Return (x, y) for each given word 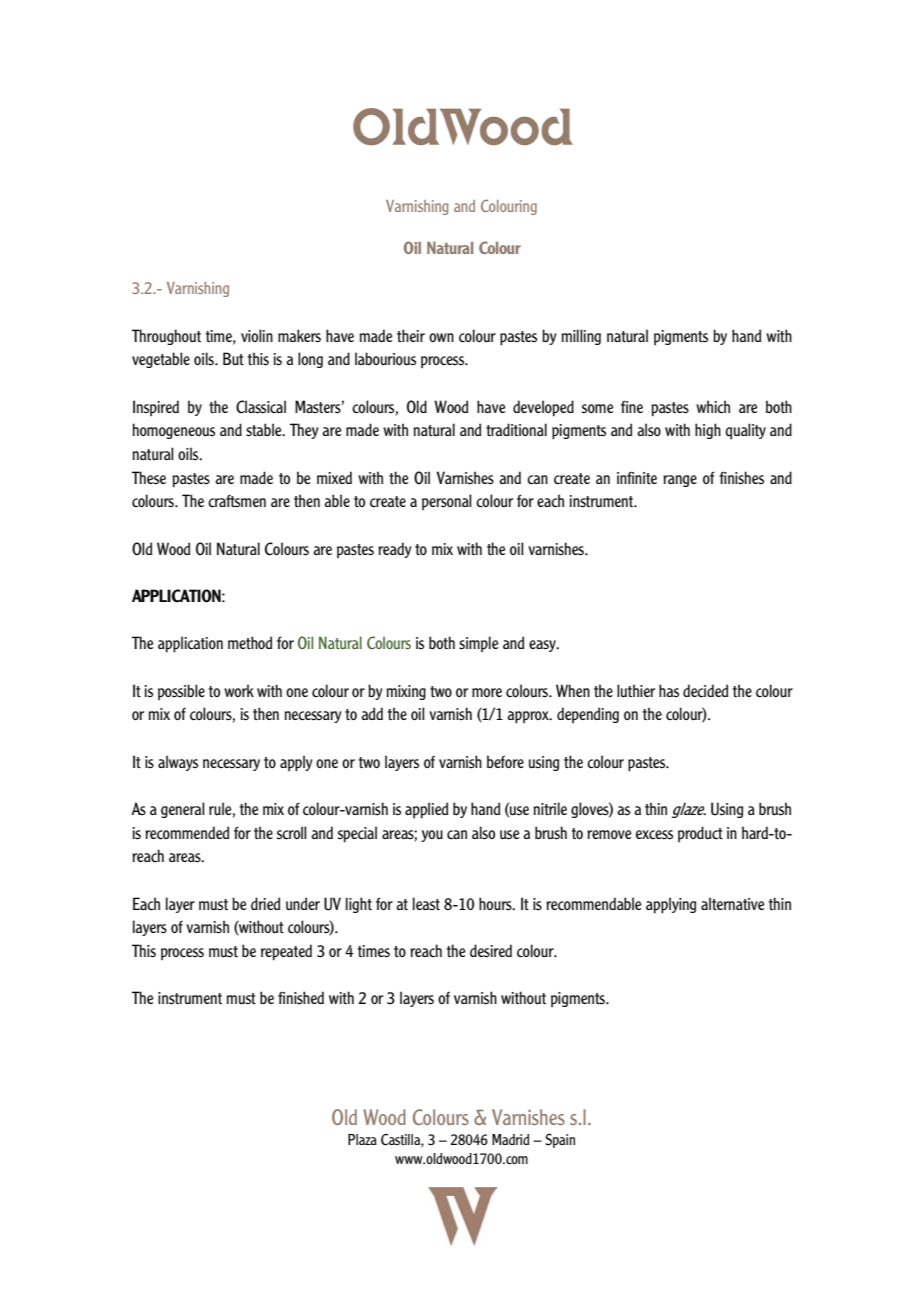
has (669, 691)
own (441, 337)
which (713, 407)
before (505, 761)
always (178, 763)
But (233, 358)
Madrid (510, 1139)
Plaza (362, 1139)
